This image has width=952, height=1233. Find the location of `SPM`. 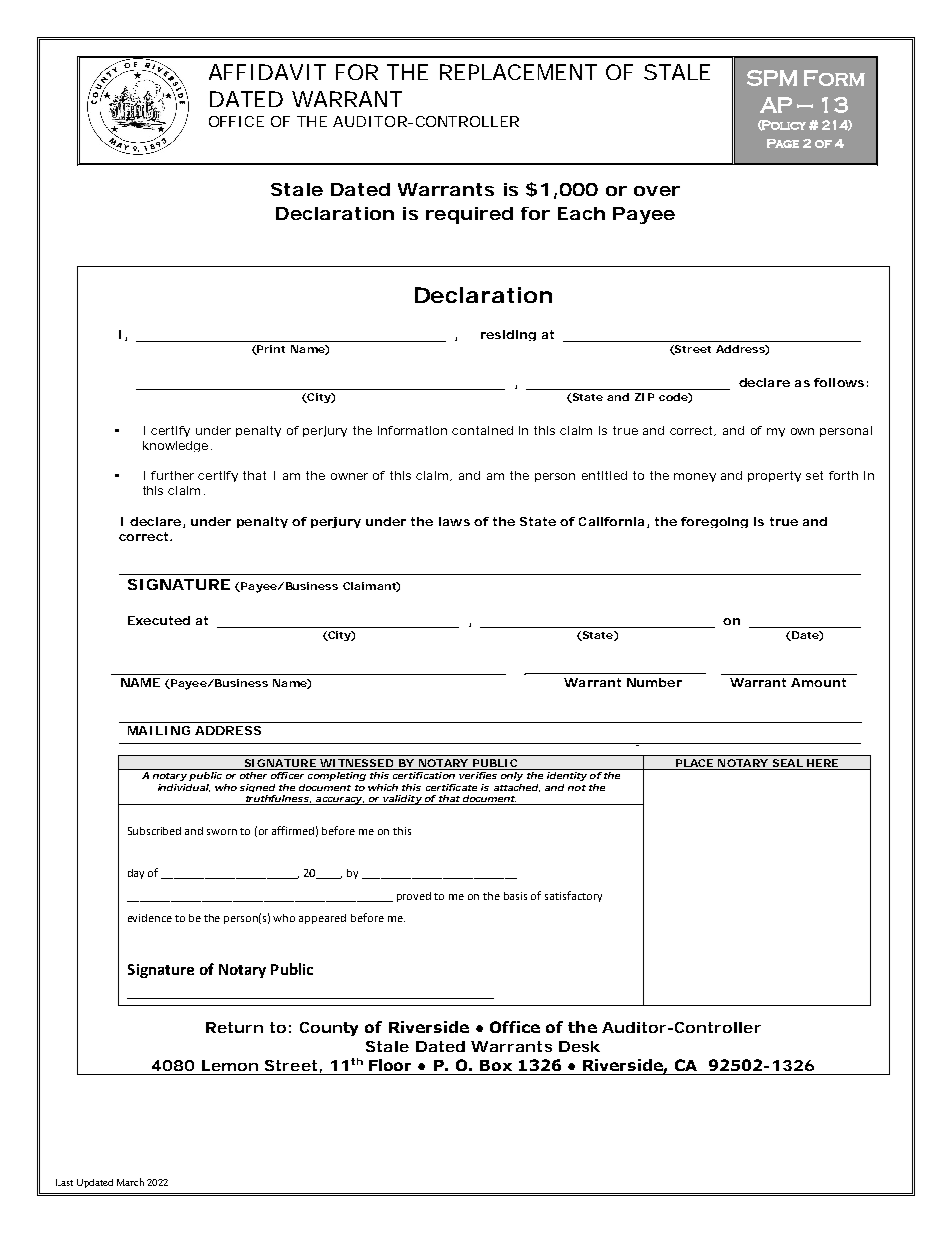

SPM is located at coordinates (772, 78).
